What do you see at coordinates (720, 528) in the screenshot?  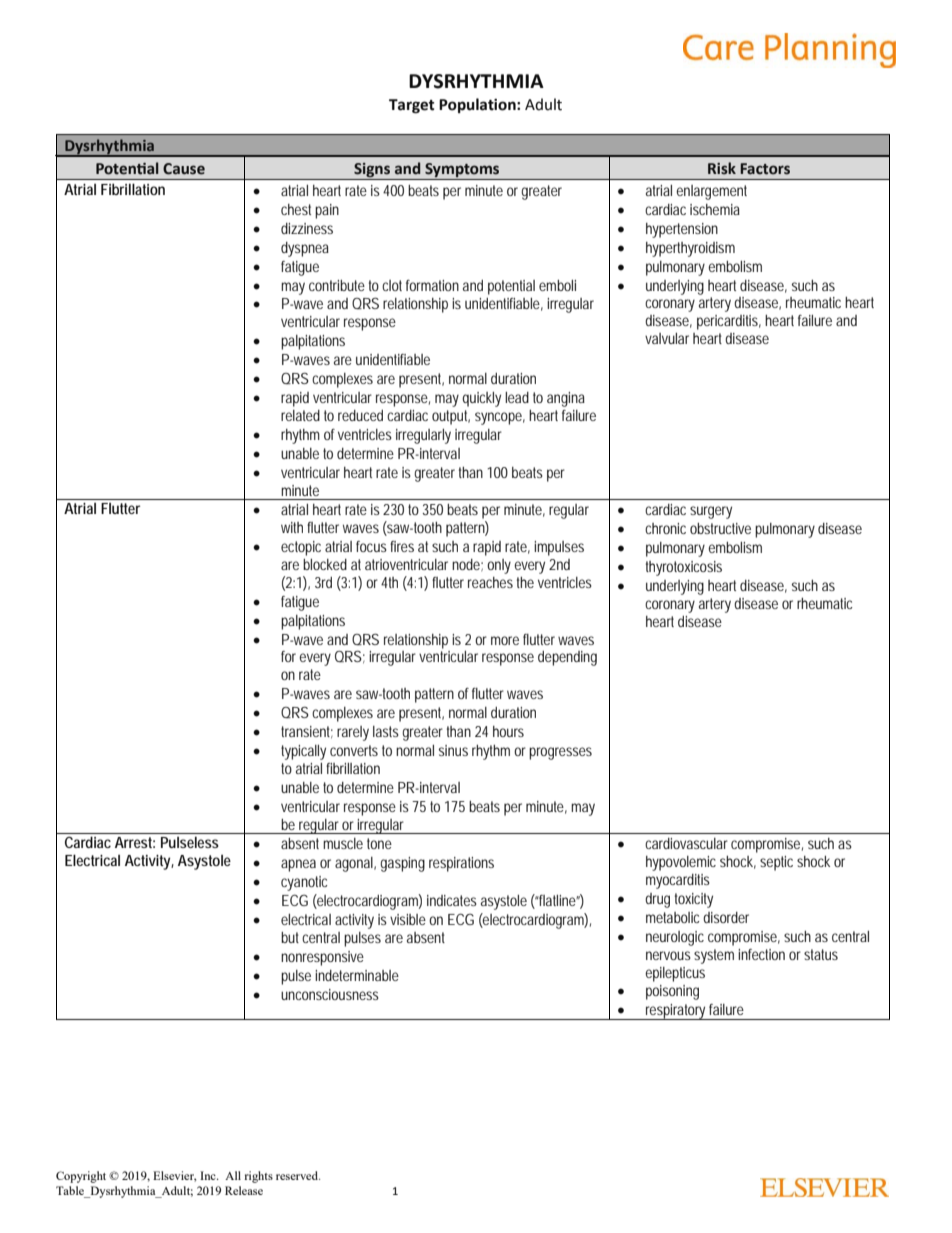 I see `obstructive` at bounding box center [720, 528].
